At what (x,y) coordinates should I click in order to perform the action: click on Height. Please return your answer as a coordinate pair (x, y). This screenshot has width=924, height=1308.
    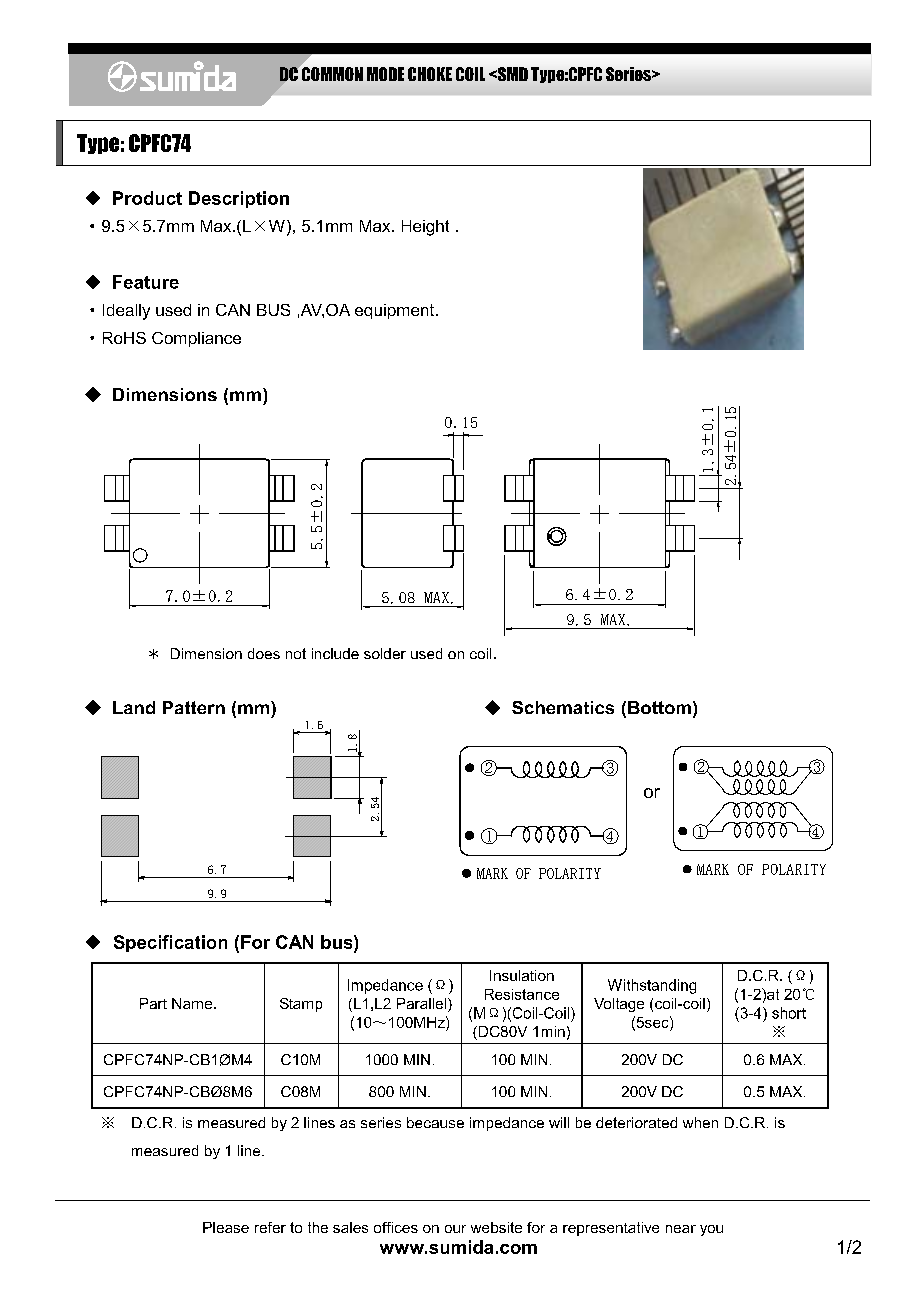
    Looking at the image, I should click on (425, 228).
